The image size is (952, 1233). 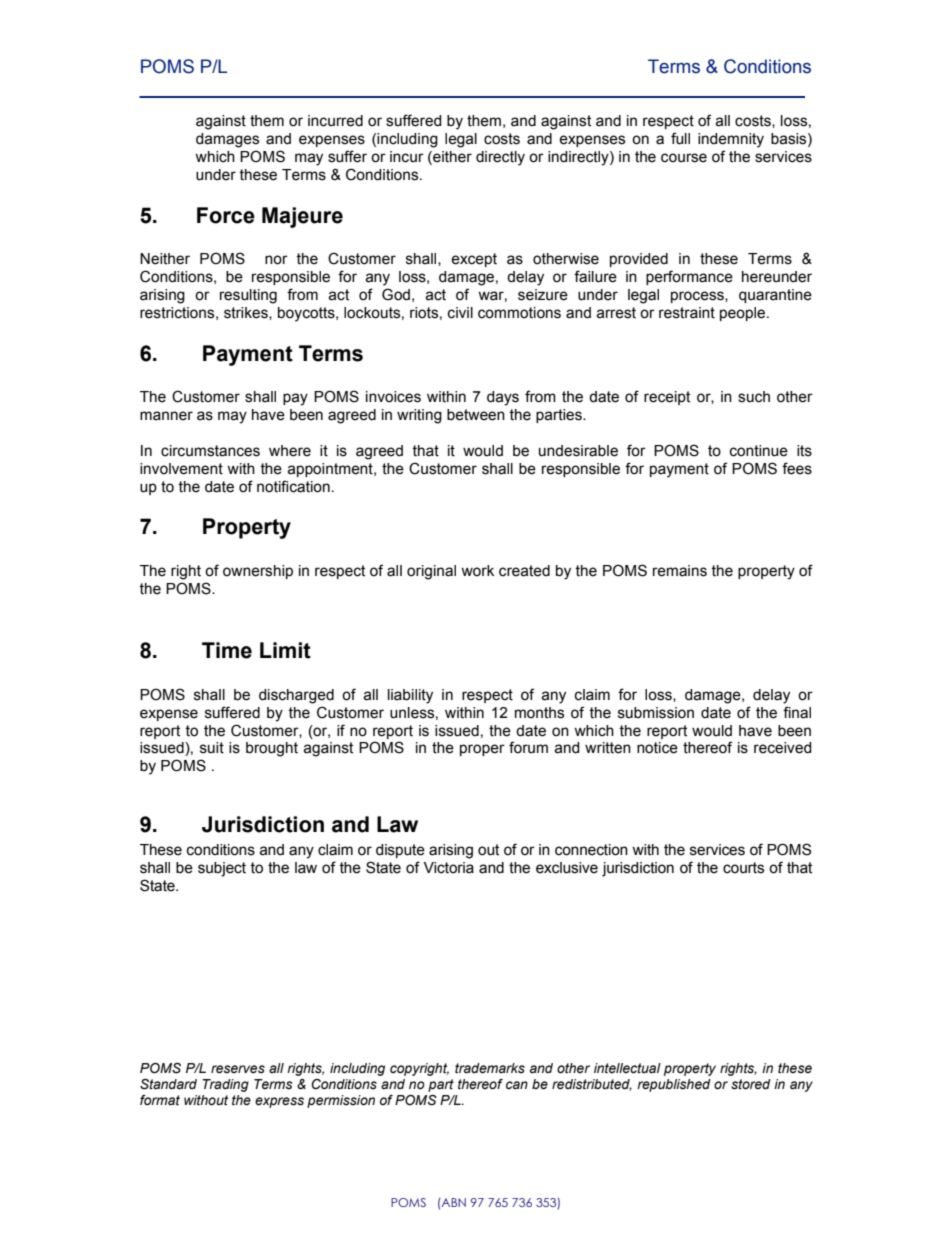 I want to click on Force, so click(x=226, y=215).
